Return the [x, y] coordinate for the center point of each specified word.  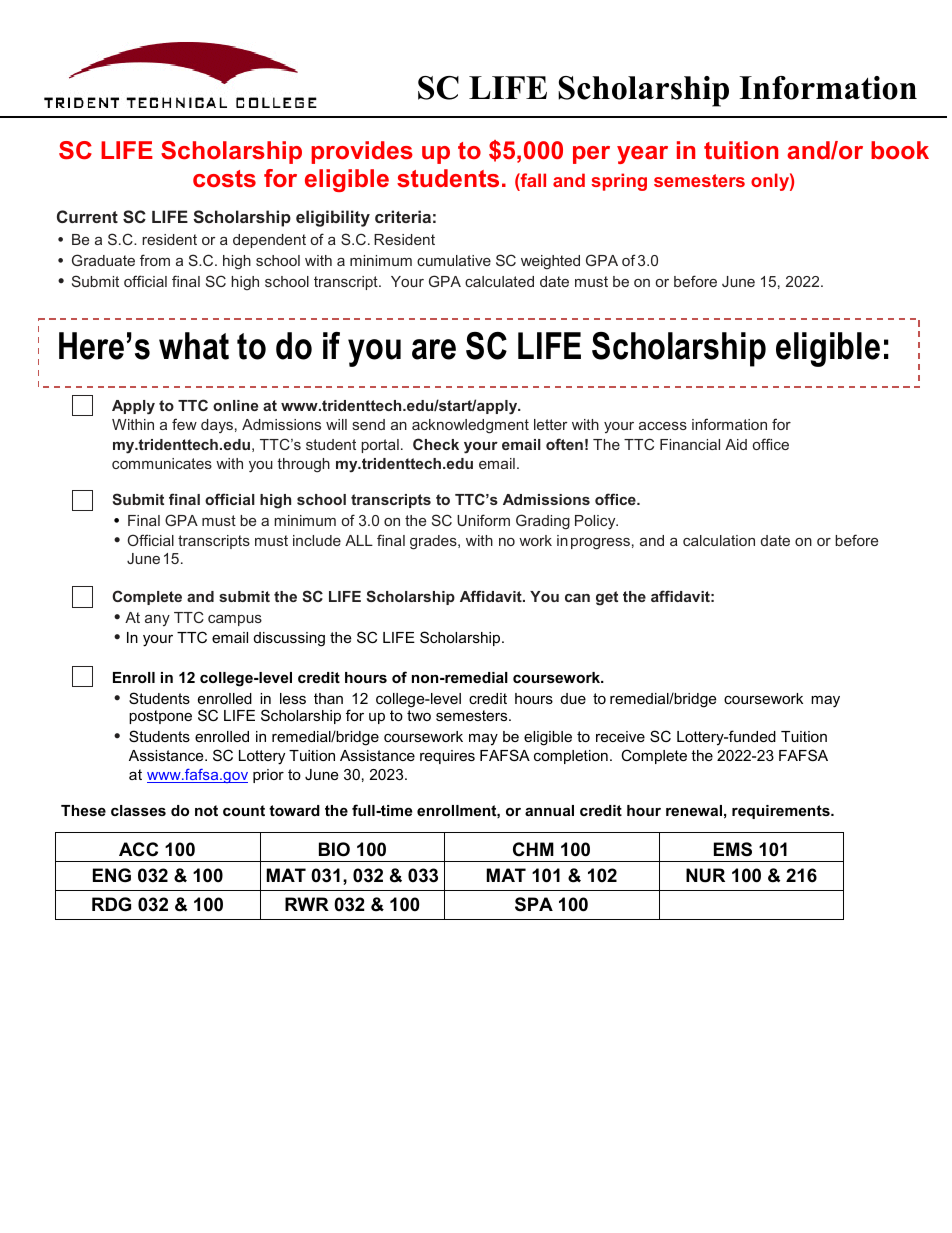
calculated [499, 281]
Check [436, 444]
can [577, 598]
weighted [550, 262]
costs [224, 178]
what [194, 346]
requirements [782, 812]
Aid [736, 444]
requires [447, 757]
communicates [162, 463]
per [591, 155]
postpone [160, 717]
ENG [112, 875]
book [900, 150]
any [157, 620]
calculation [719, 540]
